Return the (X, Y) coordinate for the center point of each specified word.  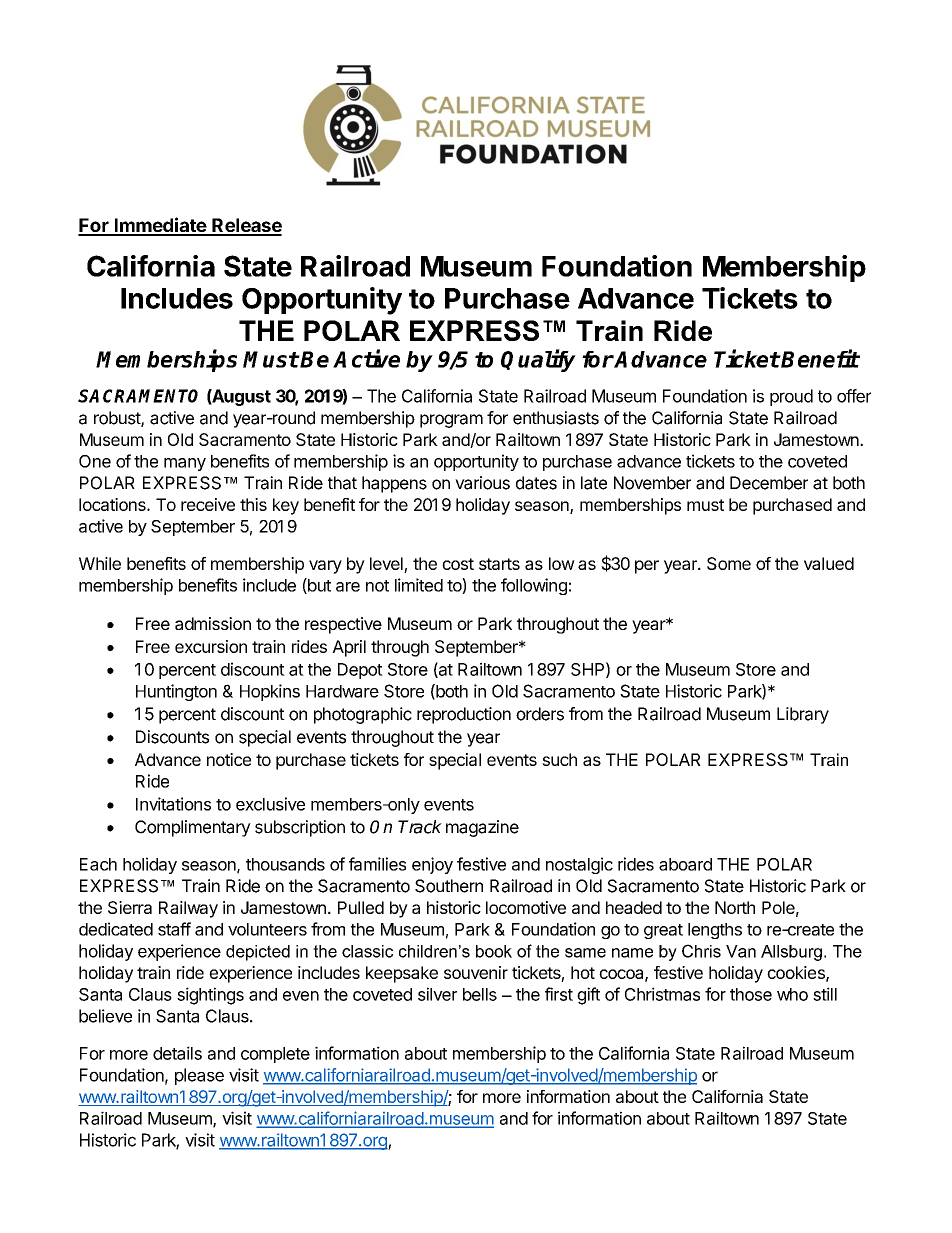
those (751, 994)
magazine (482, 828)
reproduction (464, 715)
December (769, 483)
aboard (685, 864)
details (177, 1053)
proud (791, 397)
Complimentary (193, 828)
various (482, 483)
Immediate (160, 226)
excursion (211, 646)
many (185, 464)
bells (480, 994)
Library (803, 715)
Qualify (538, 360)
